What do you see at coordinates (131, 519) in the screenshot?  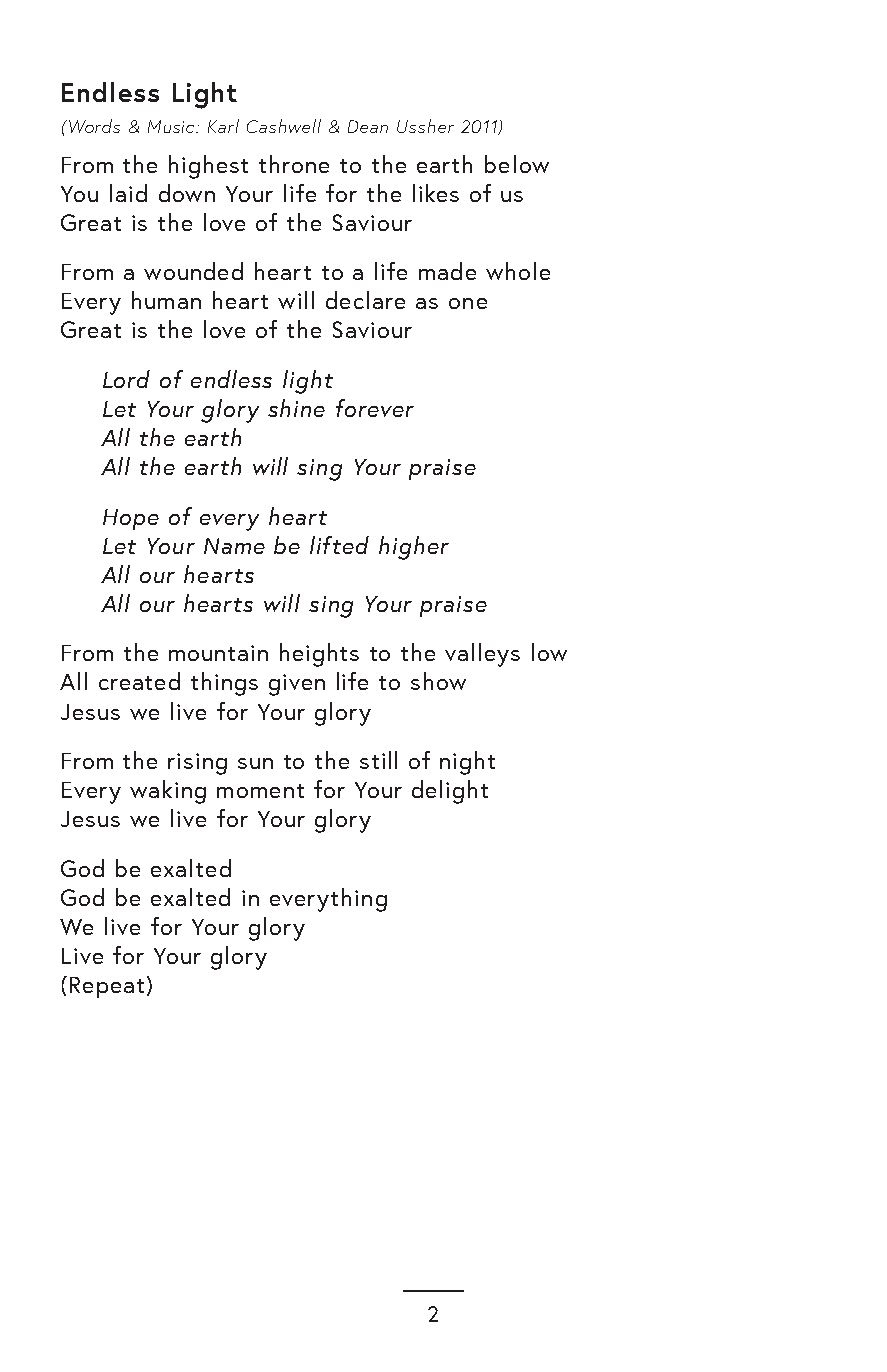 I see `Hope` at bounding box center [131, 519].
